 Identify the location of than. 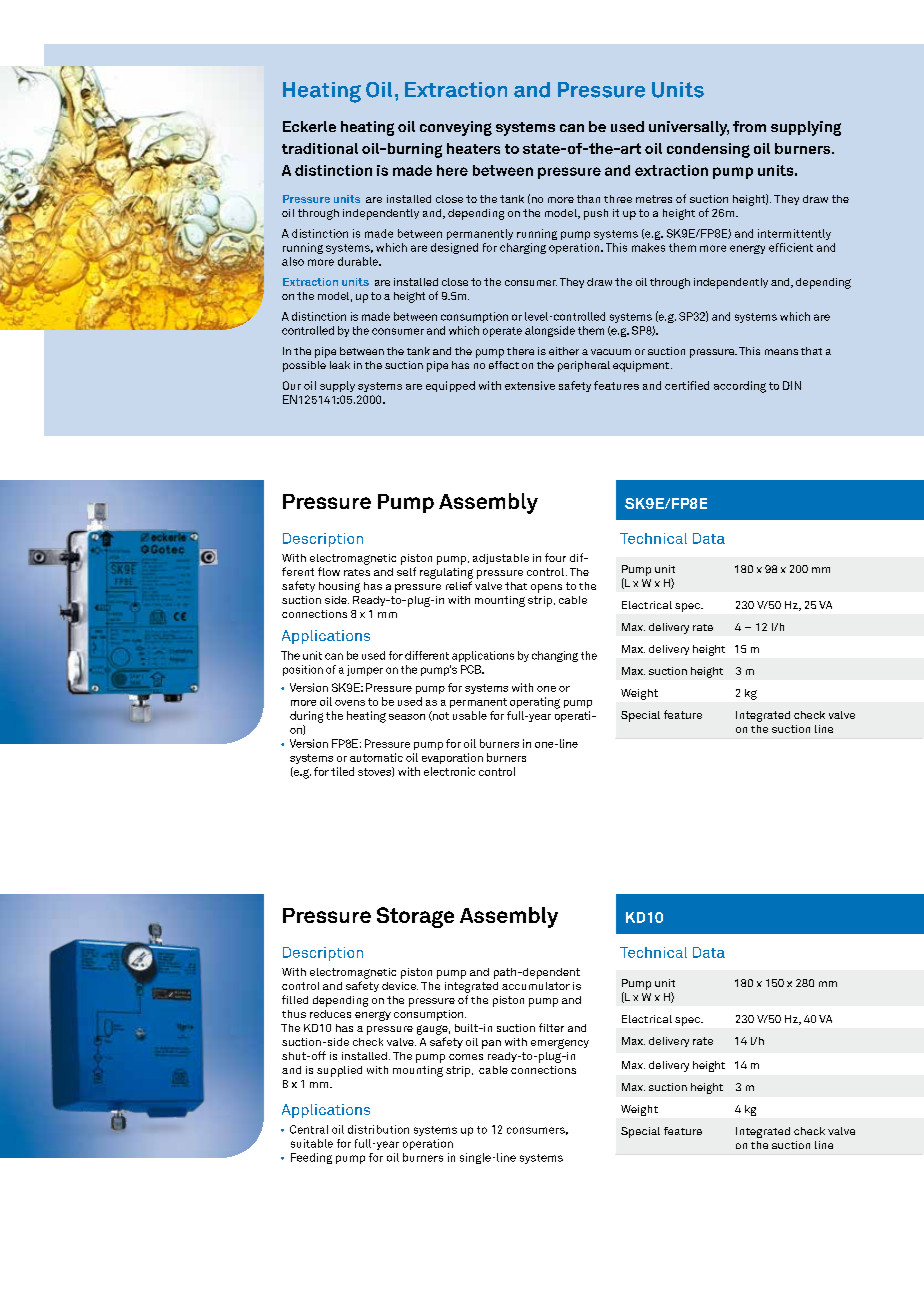
(588, 199).
